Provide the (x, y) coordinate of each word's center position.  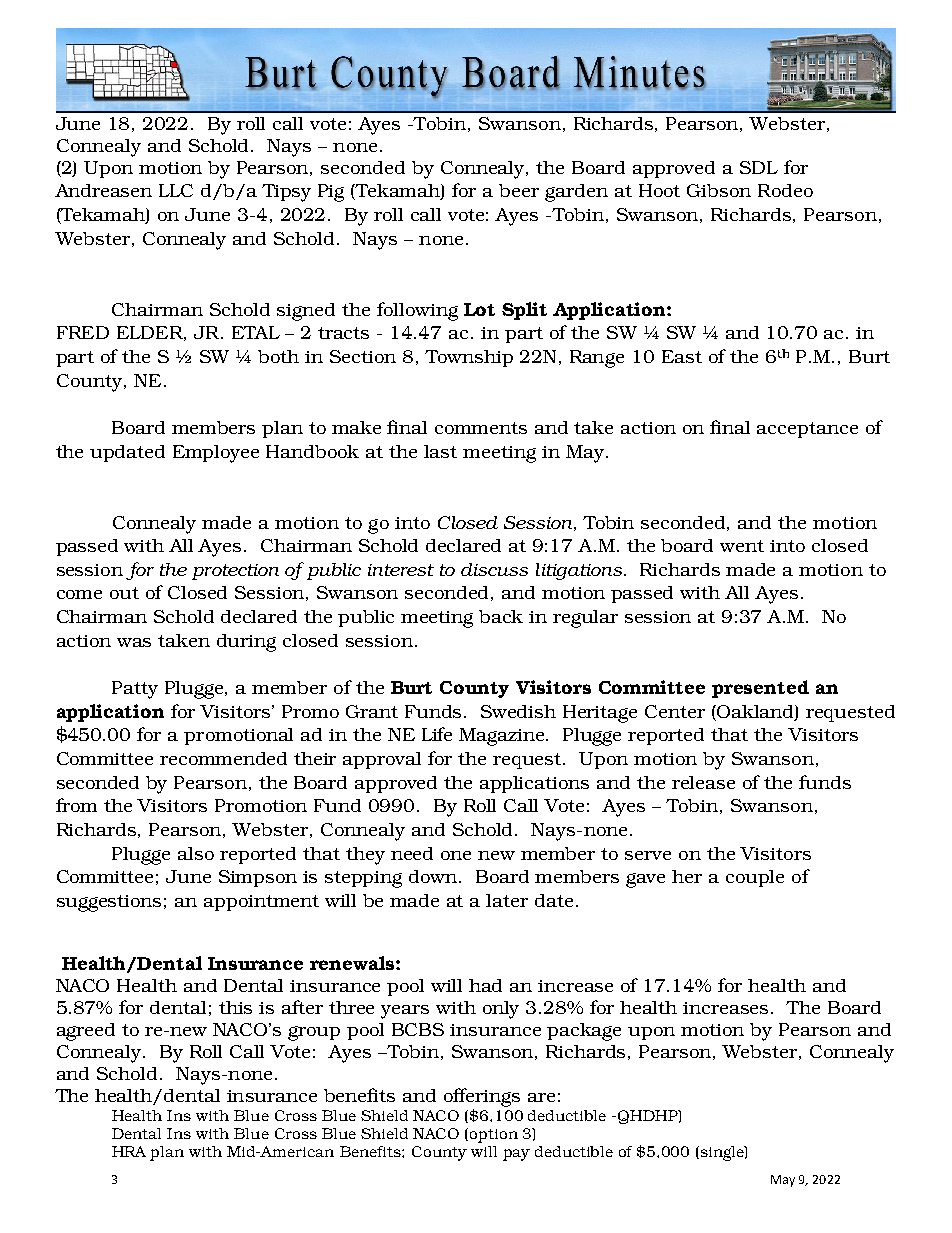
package (584, 1032)
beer (519, 190)
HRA (129, 1151)
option (494, 1136)
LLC (176, 190)
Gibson (719, 190)
